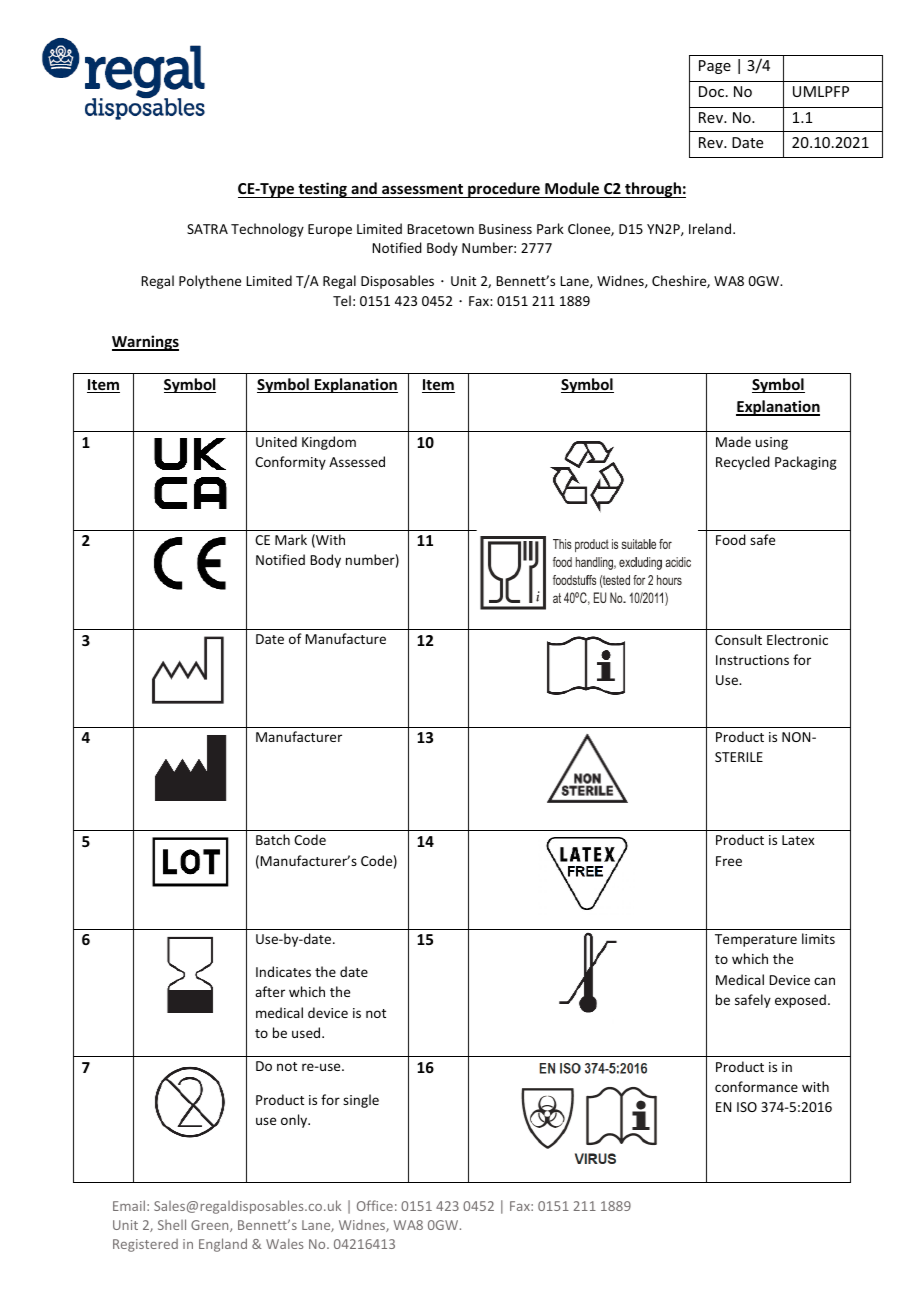  Describe the element at coordinates (798, 840) in the page. I see `Latex` at that location.
